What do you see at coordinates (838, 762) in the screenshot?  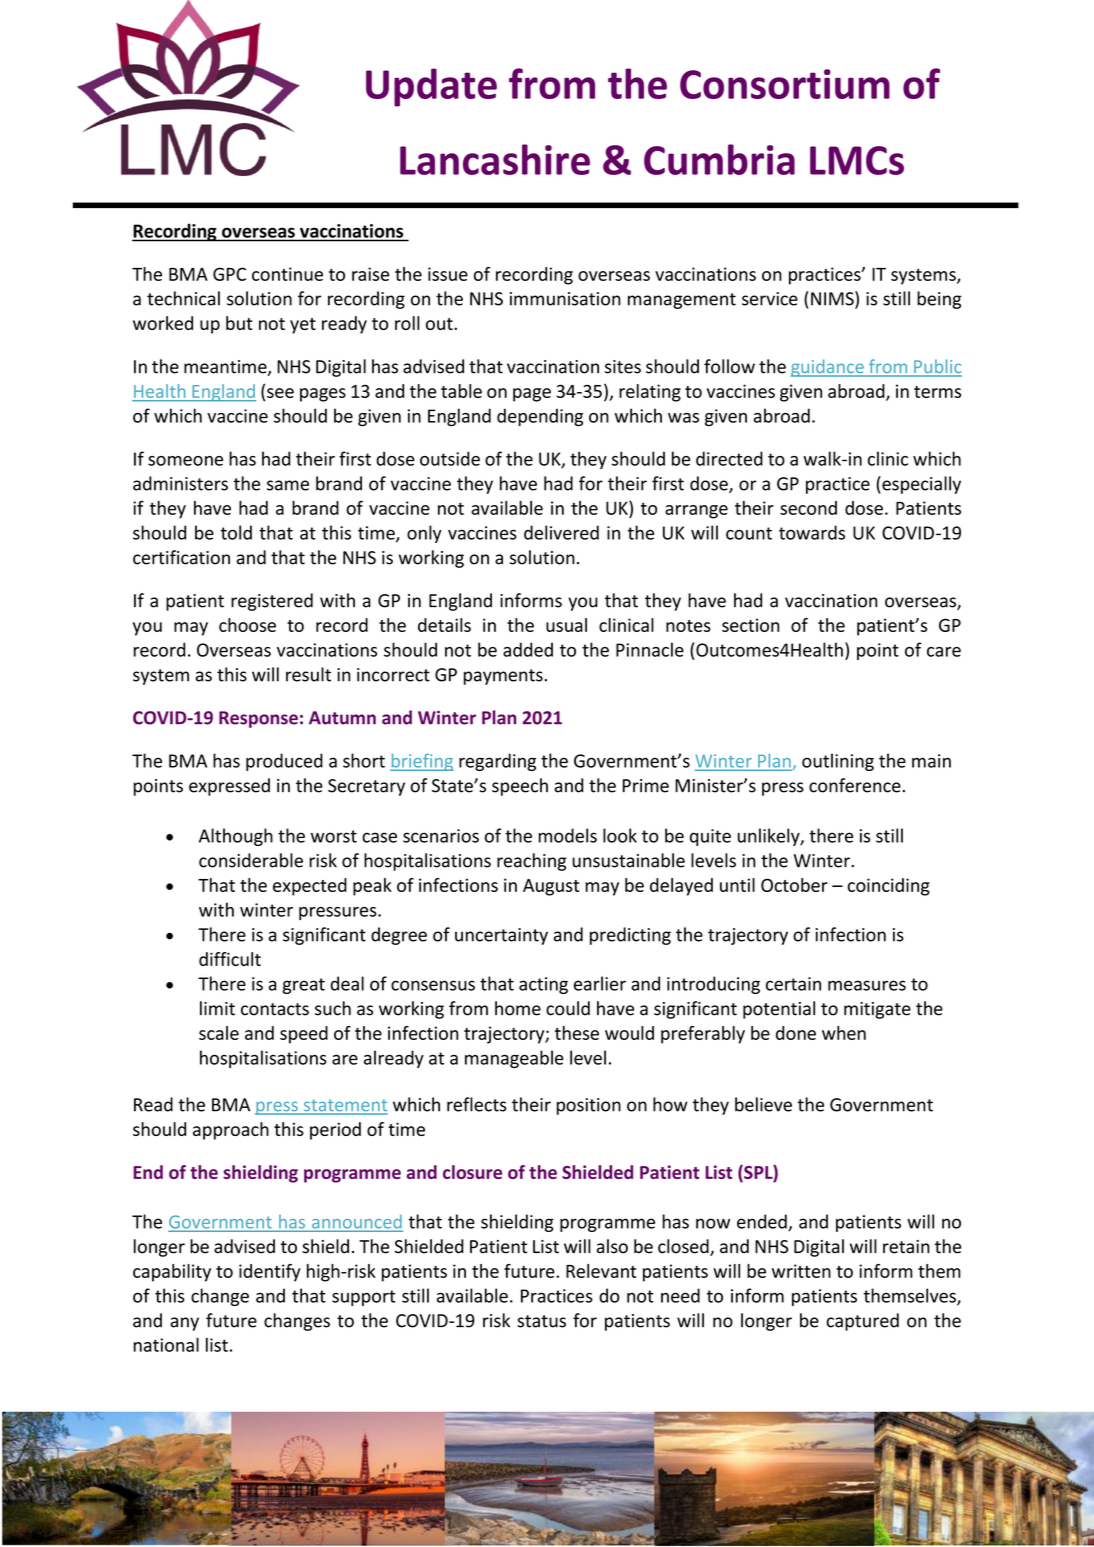 I see `outlining` at bounding box center [838, 762].
